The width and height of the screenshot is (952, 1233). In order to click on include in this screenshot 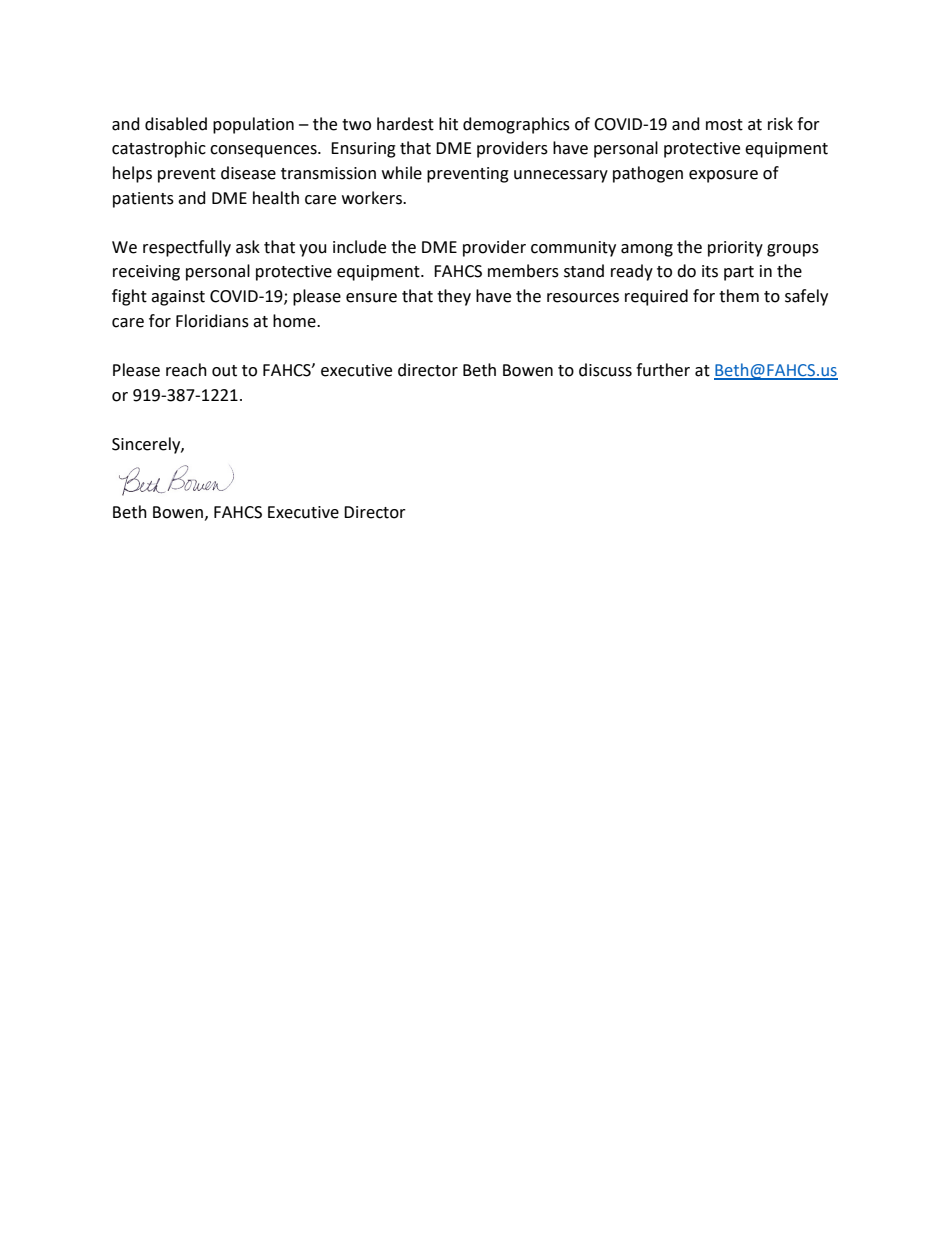, I will do `click(359, 247)`.
